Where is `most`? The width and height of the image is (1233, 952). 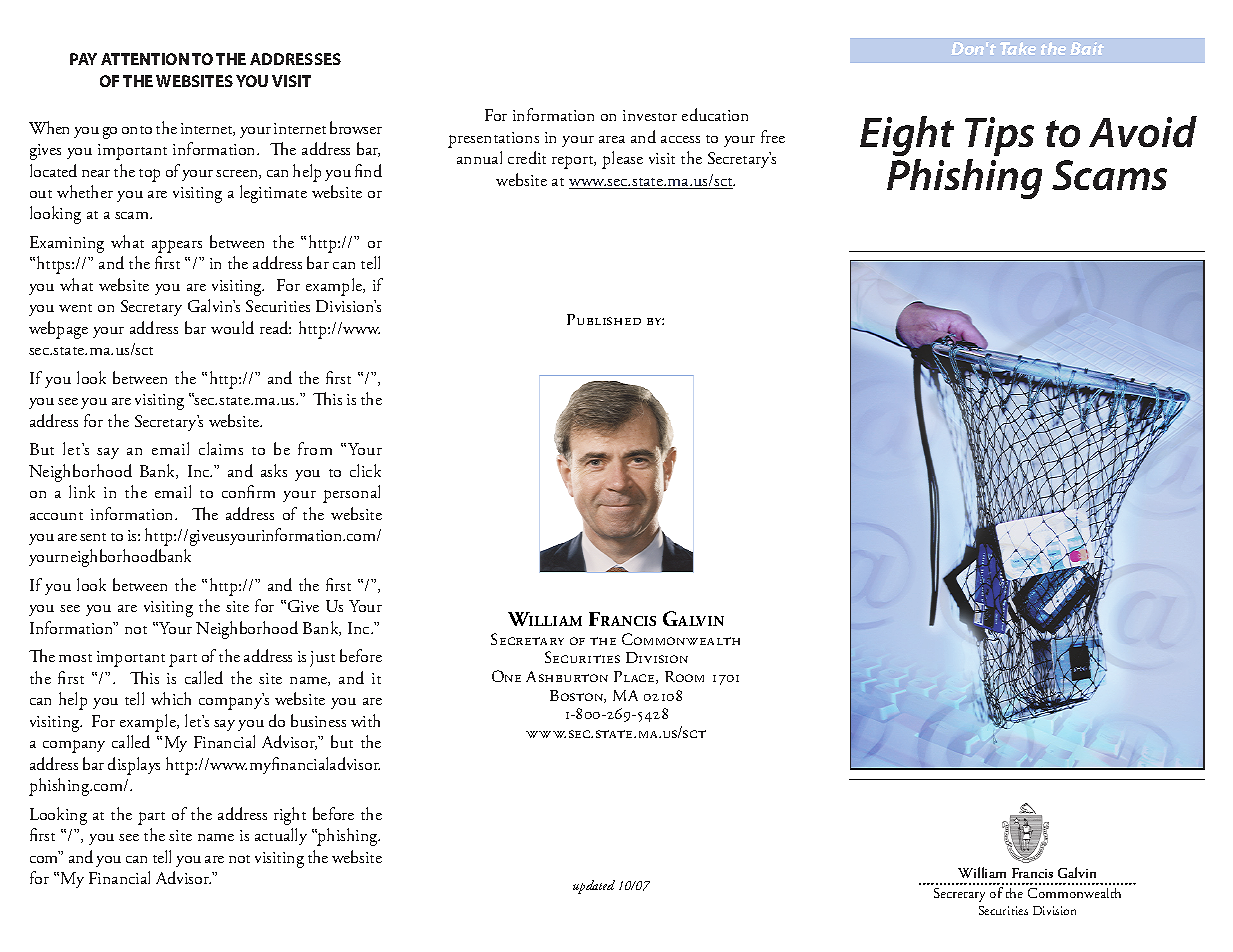 most is located at coordinates (75, 658).
